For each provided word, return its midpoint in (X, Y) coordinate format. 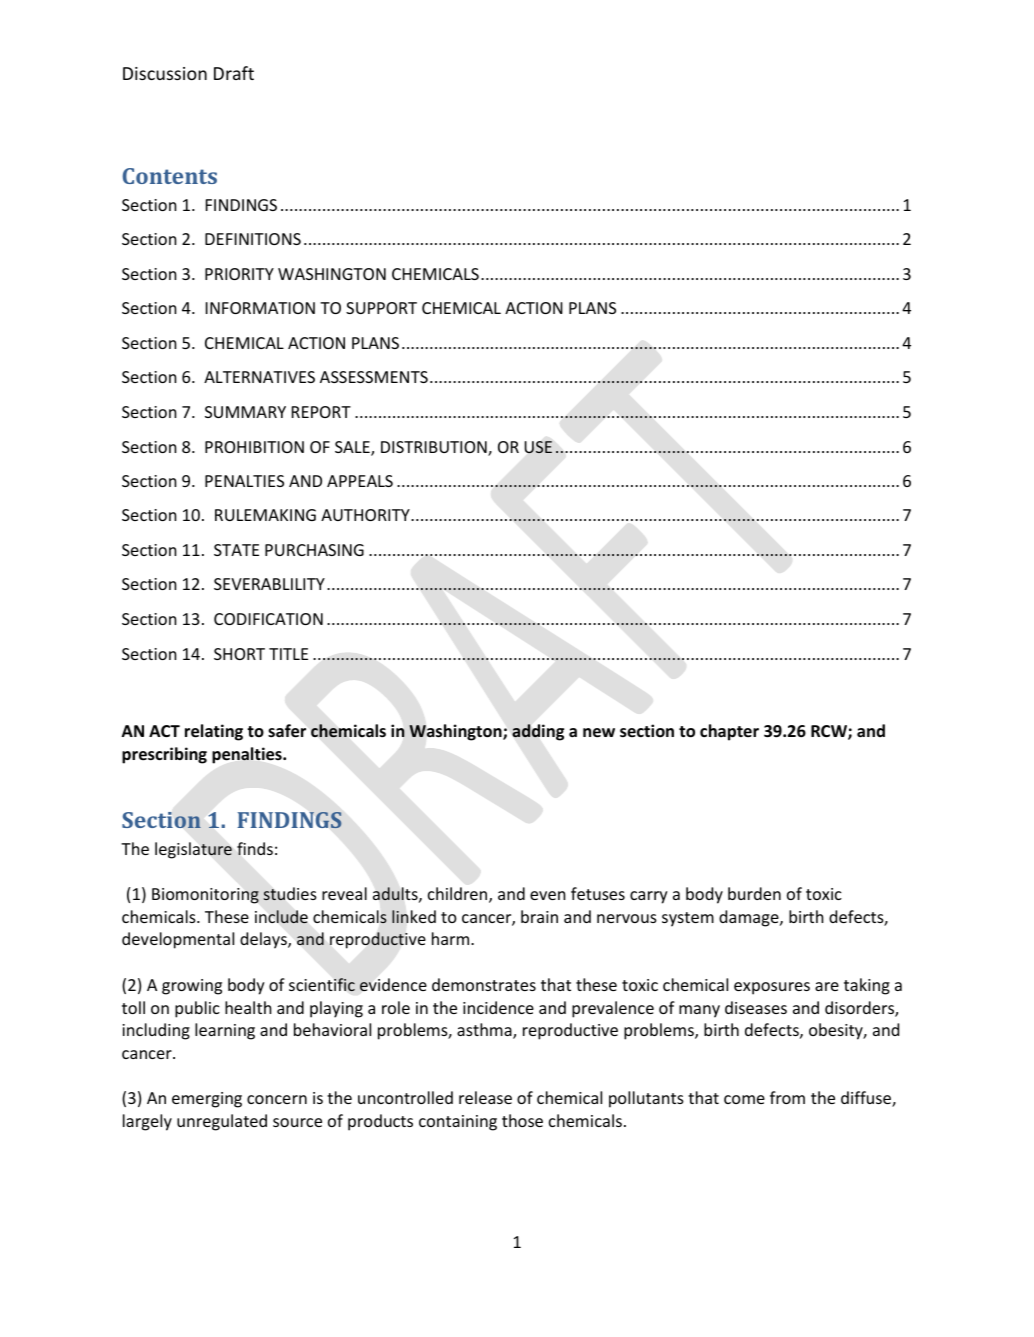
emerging (207, 1100)
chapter (729, 732)
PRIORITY (239, 274)
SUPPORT (381, 308)
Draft (234, 73)
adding (538, 732)
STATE (236, 550)
